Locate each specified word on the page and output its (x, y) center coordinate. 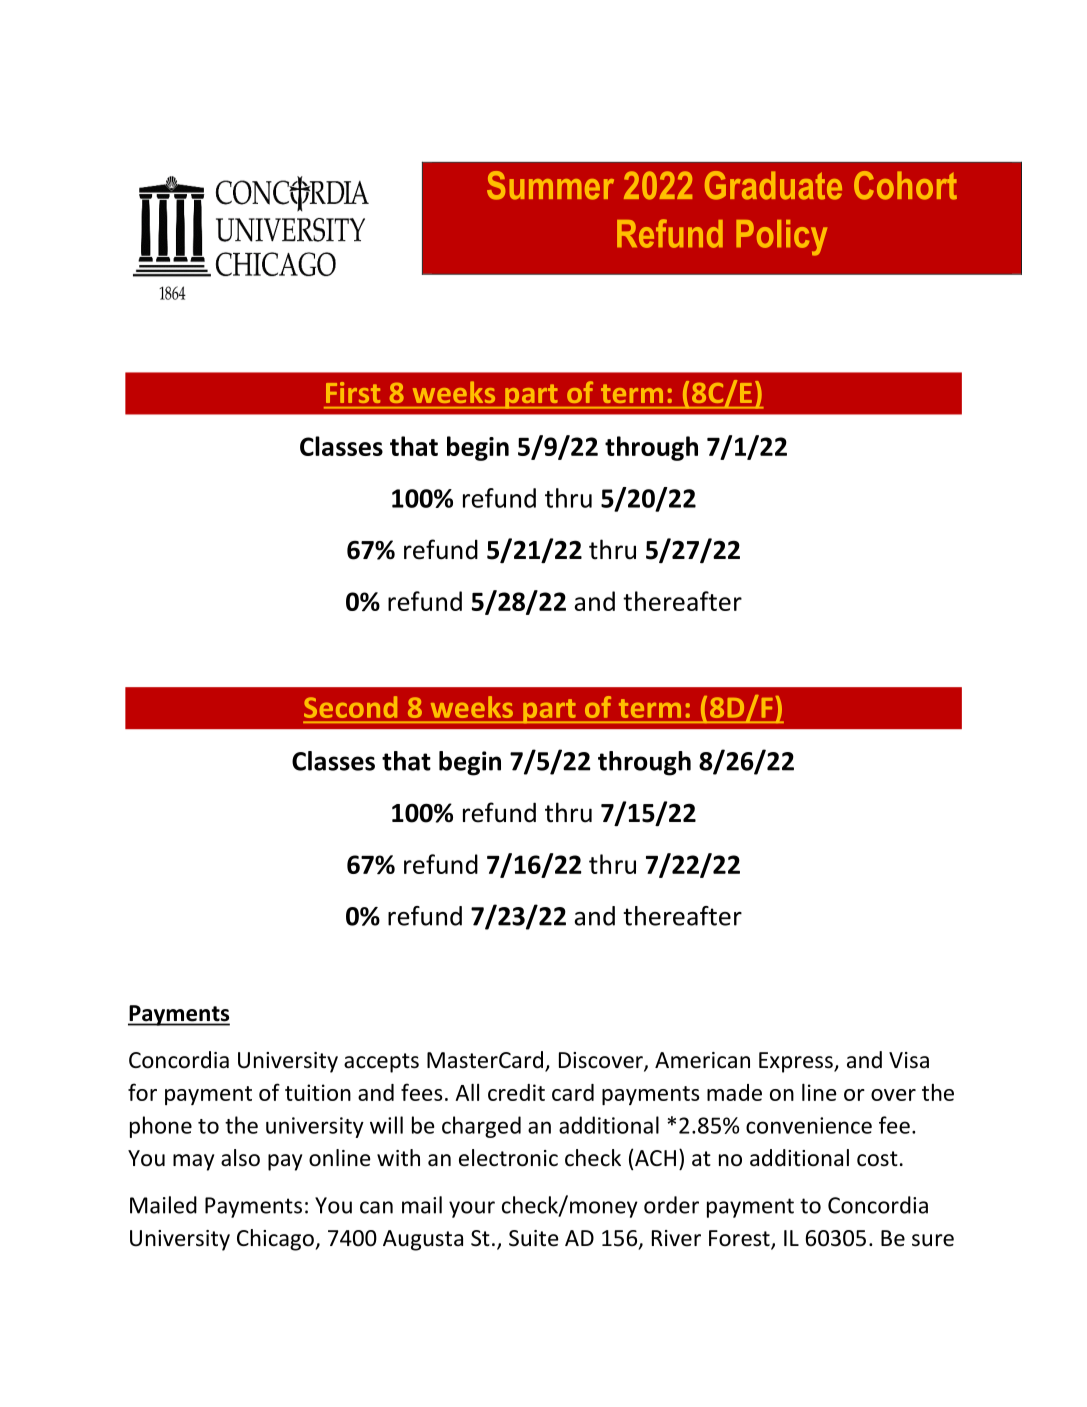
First (353, 392)
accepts (381, 1063)
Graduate (773, 185)
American (702, 1060)
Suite (534, 1238)
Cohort (905, 185)
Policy (781, 238)
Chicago (276, 1240)
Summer (550, 185)
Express (797, 1062)
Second (350, 707)
